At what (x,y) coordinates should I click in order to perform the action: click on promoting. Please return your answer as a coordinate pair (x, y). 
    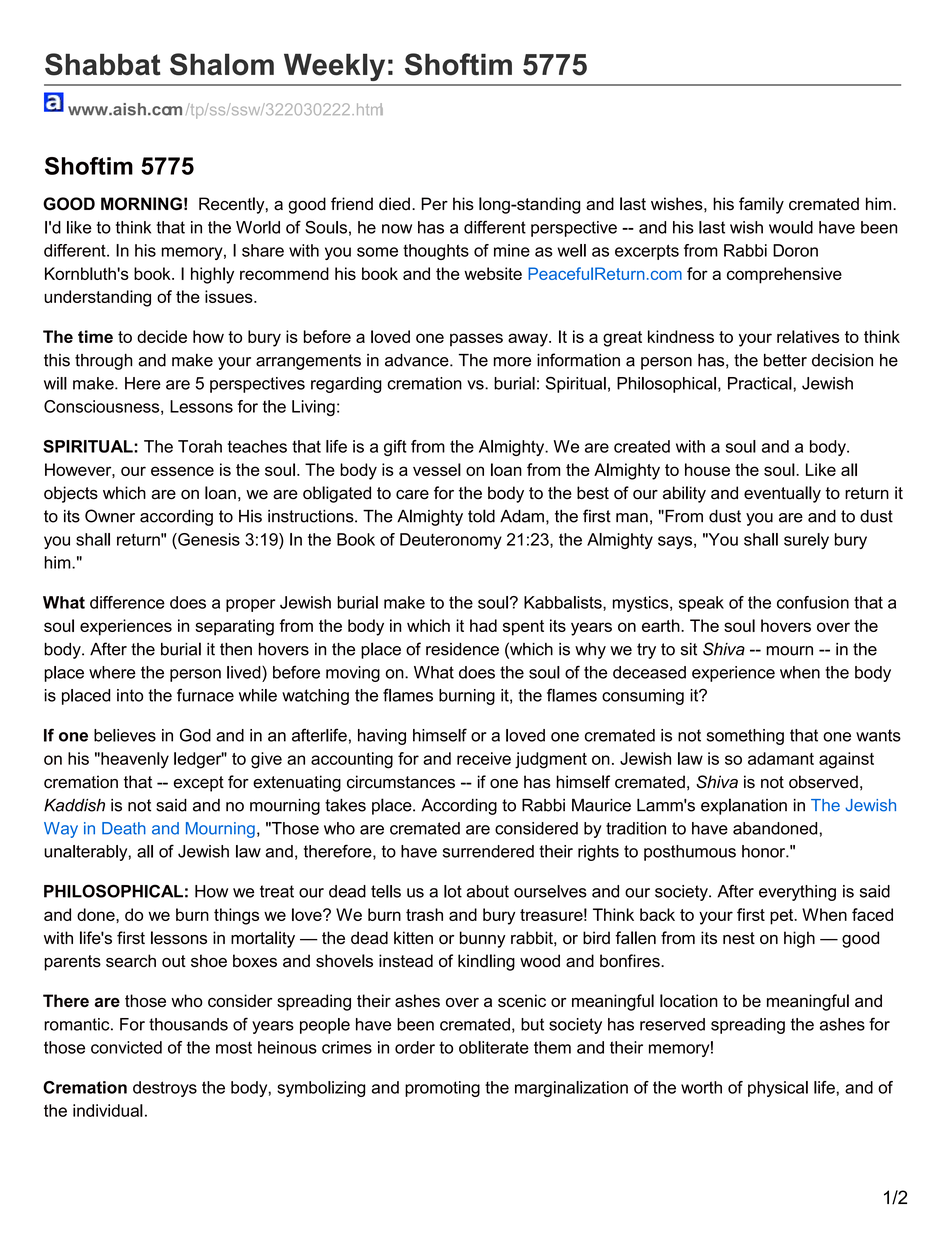
    Looking at the image, I should click on (442, 1089).
